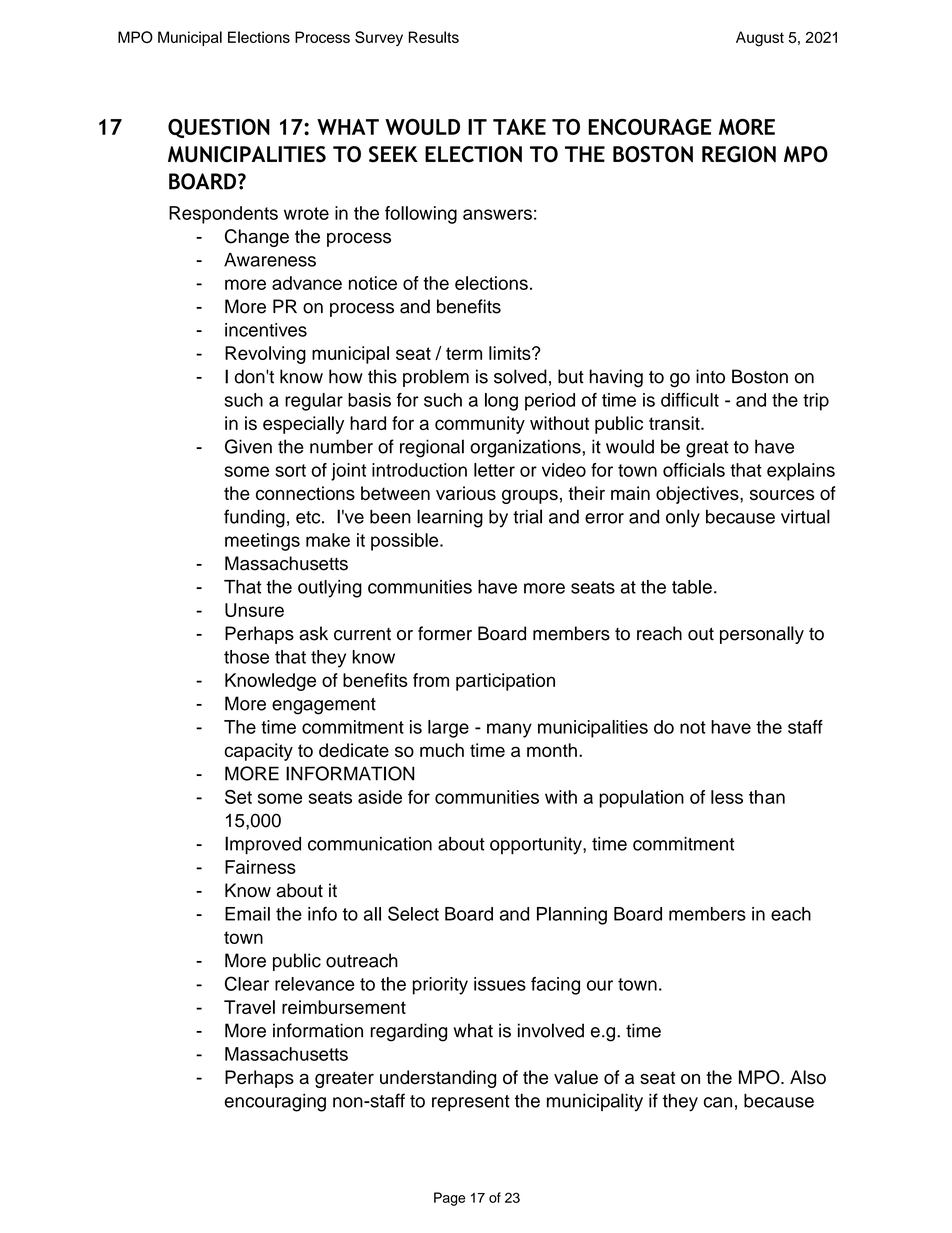 The image size is (952, 1233). What do you see at coordinates (449, 1199) in the screenshot?
I see `Page` at bounding box center [449, 1199].
